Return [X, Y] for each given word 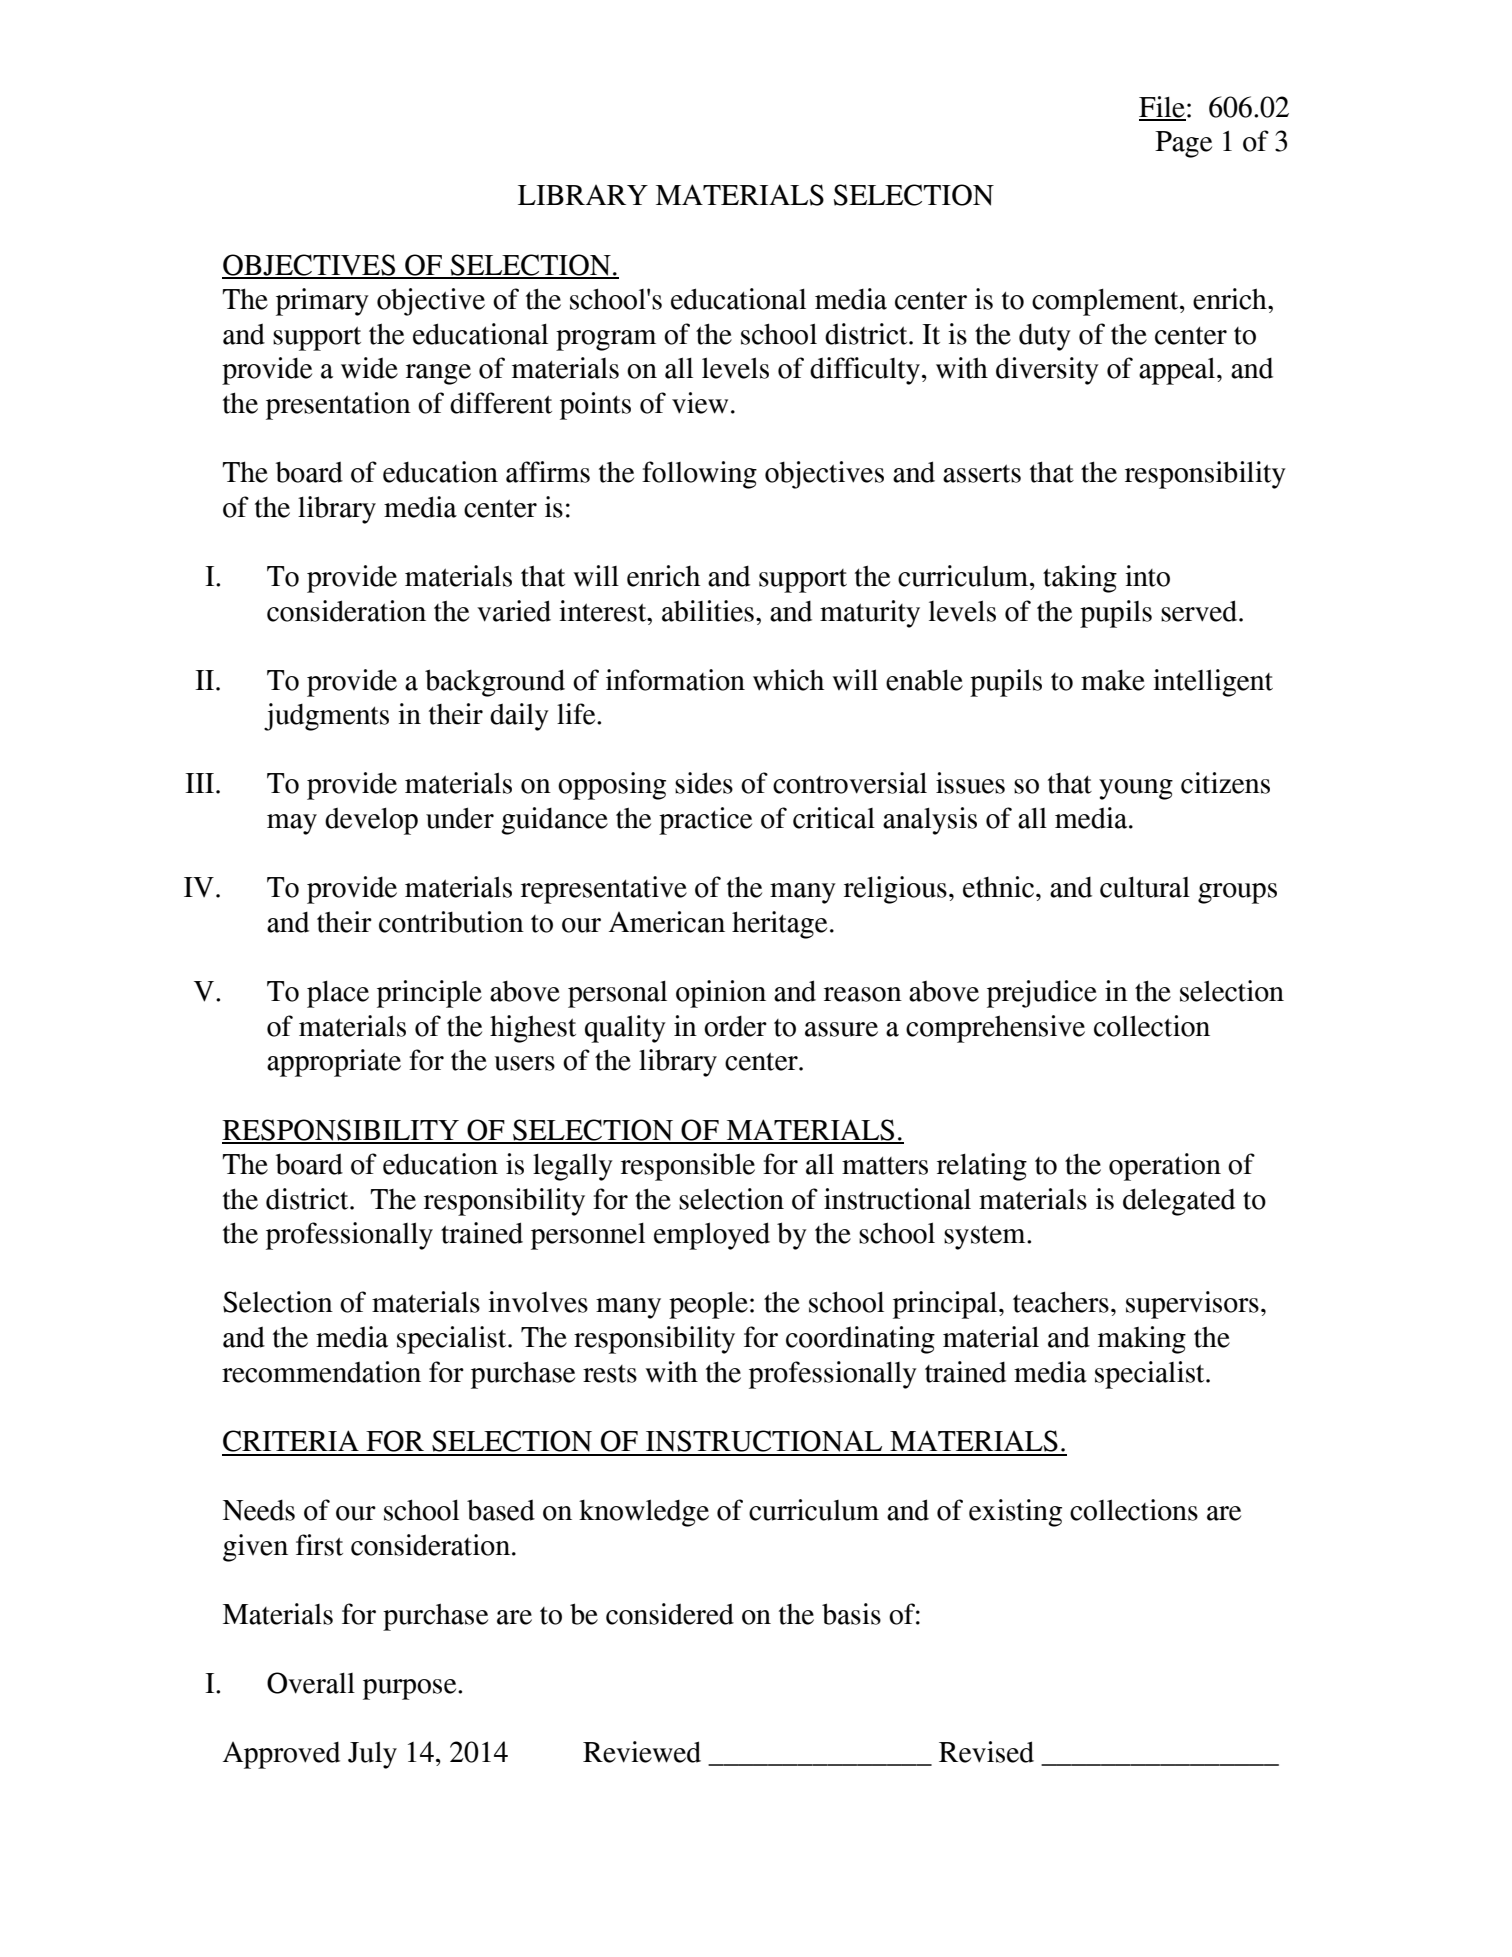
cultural [1145, 887]
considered [670, 1614]
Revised [986, 1752]
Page [1183, 144]
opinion [721, 994]
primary [322, 302]
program [606, 340]
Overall [311, 1683]
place [338, 994]
